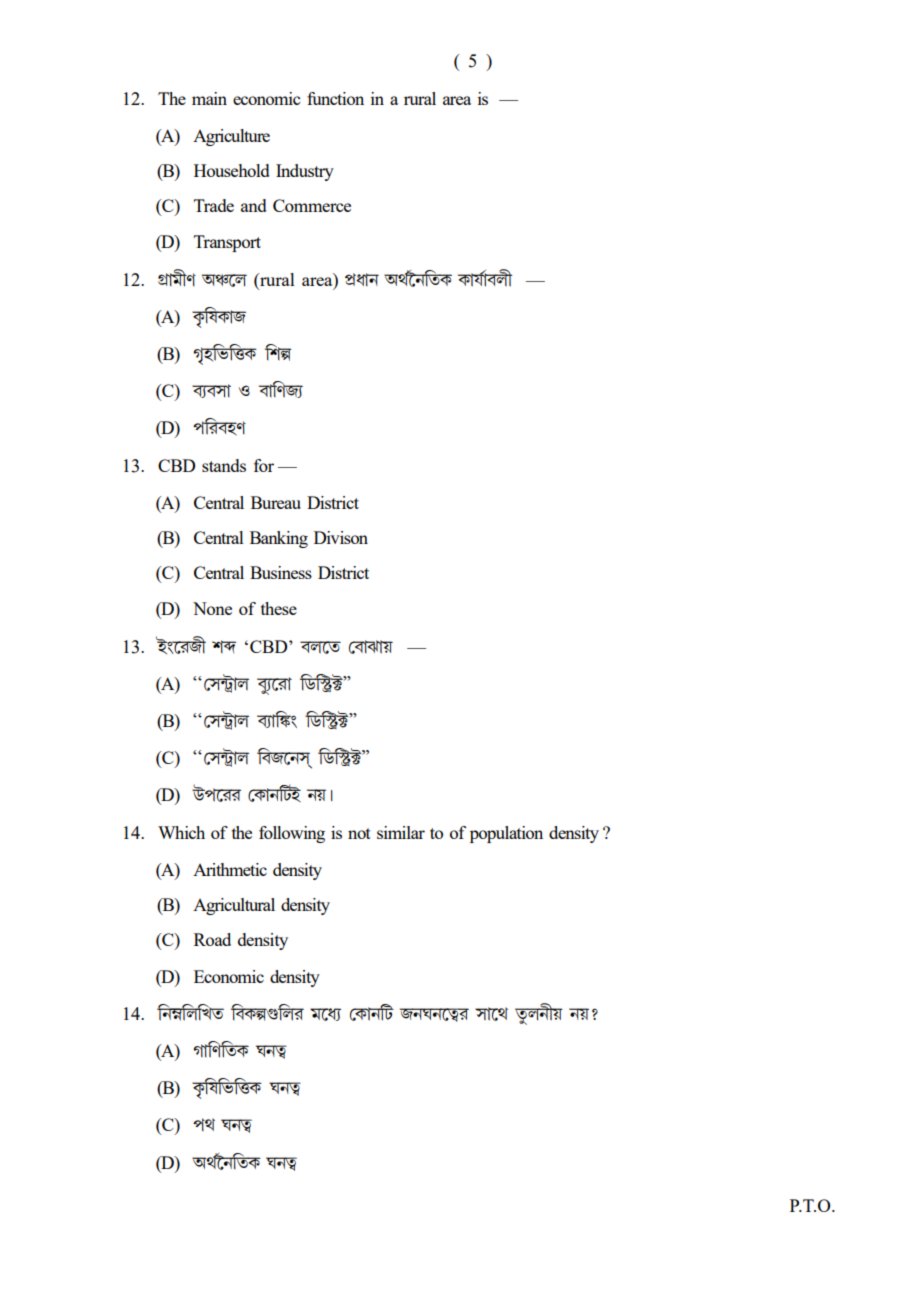  What do you see at coordinates (212, 608) in the image?
I see `None` at bounding box center [212, 608].
